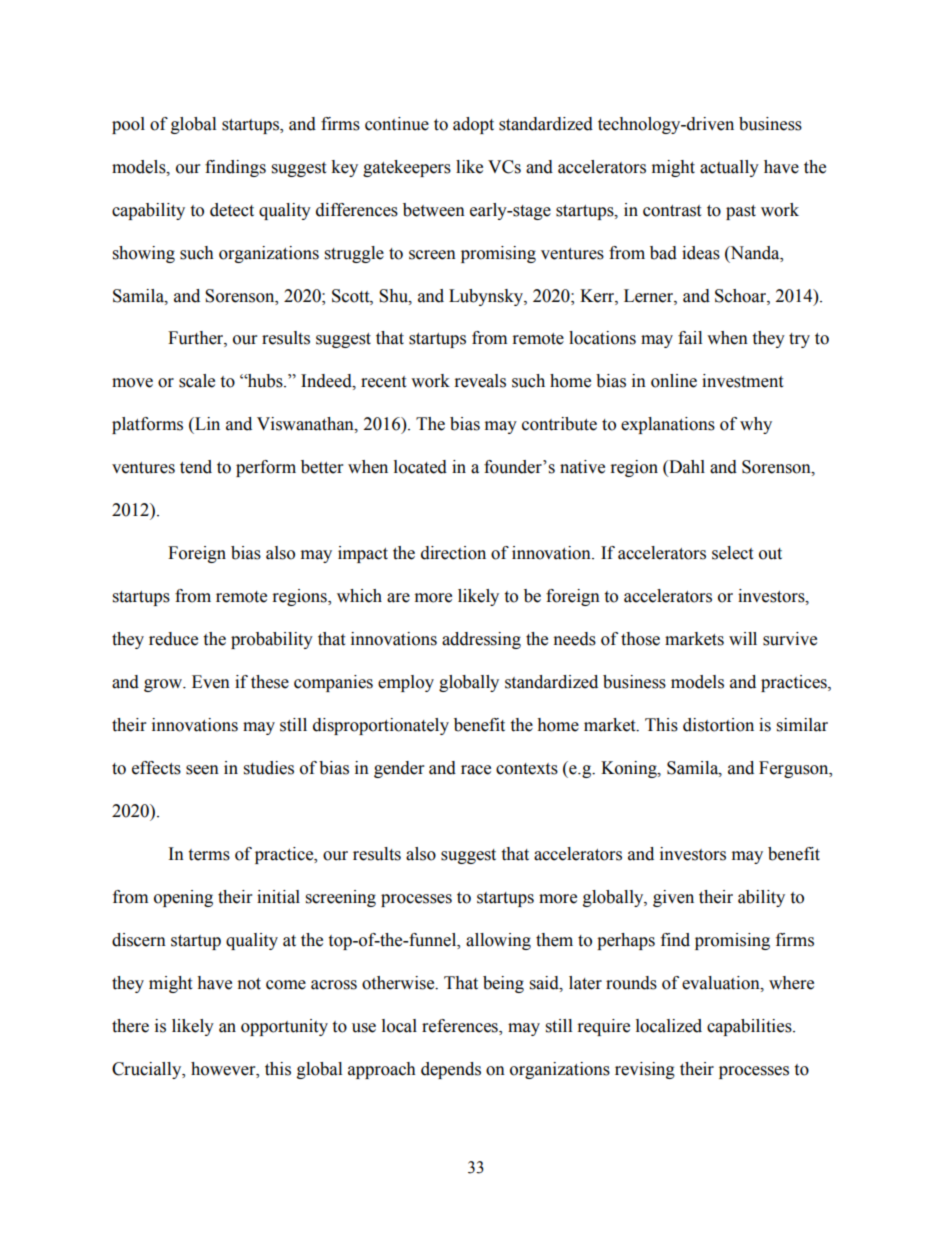 This screenshot has height=1233, width=952. Describe the element at coordinates (173, 639) in the screenshot. I see `reduce` at that location.
